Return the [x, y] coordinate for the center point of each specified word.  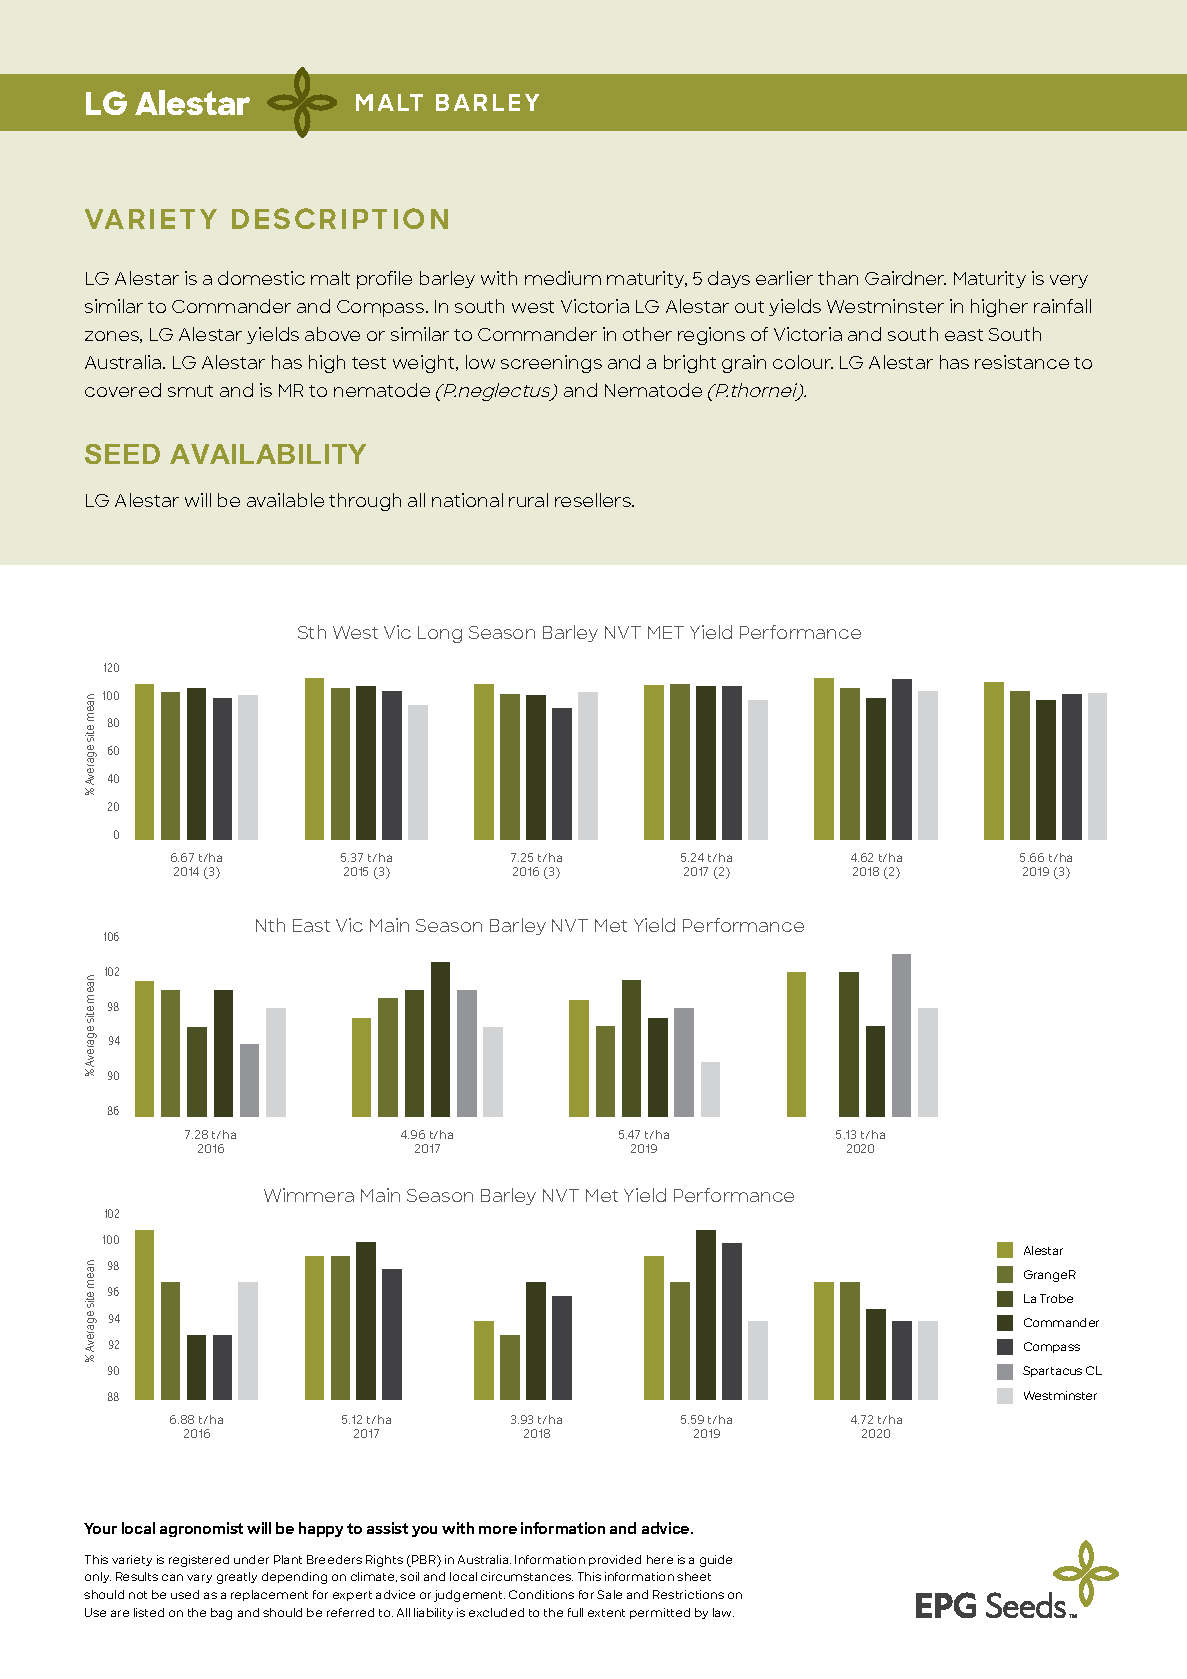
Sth [312, 632]
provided [615, 1560]
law [723, 1612]
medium [563, 278]
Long [440, 634]
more [498, 1530]
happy [321, 1529]
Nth [270, 925]
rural [528, 500]
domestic [261, 278]
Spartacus [1052, 1371]
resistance [1022, 362]
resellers [594, 500]
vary [199, 1578]
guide [716, 1561]
